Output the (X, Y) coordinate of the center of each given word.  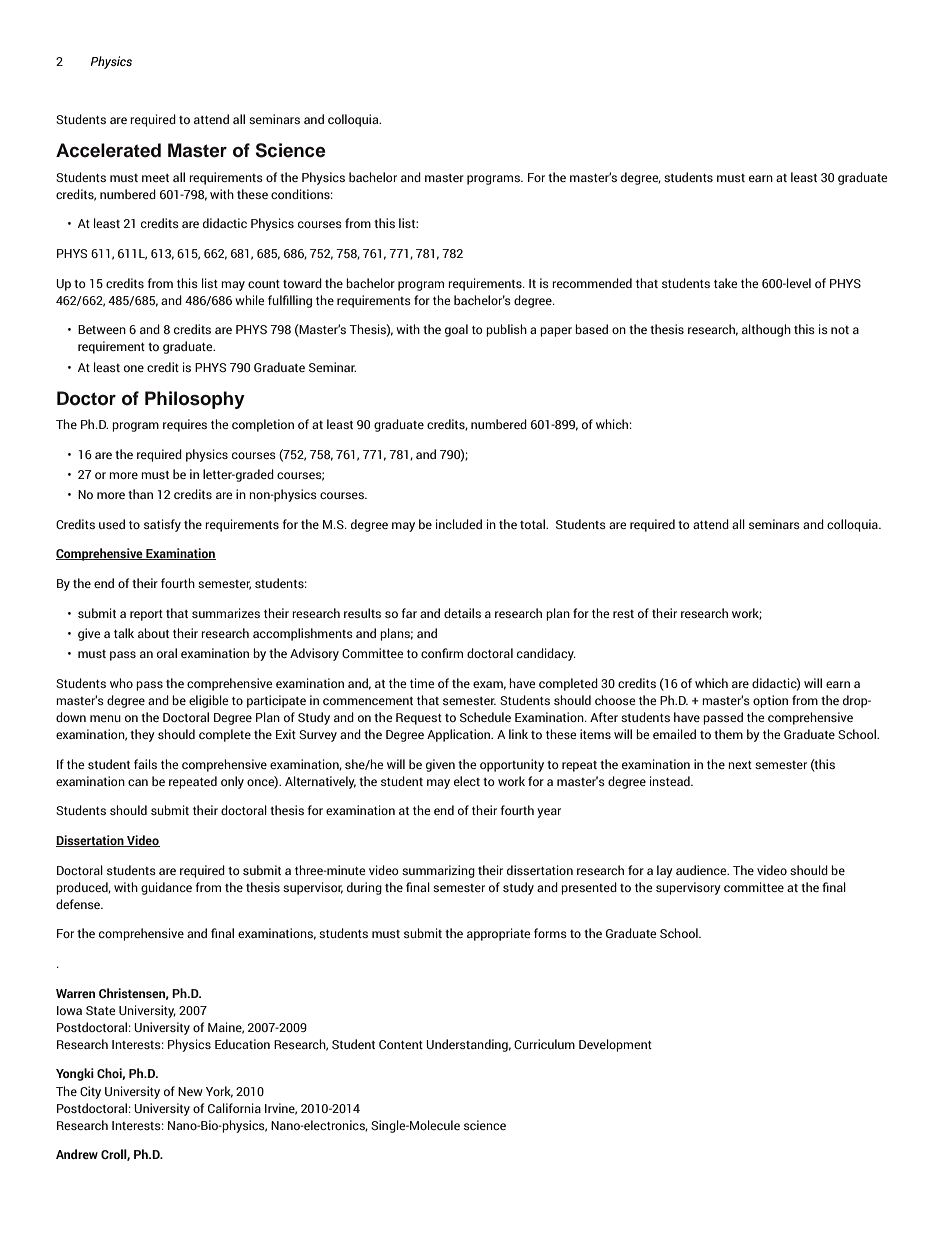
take (726, 283)
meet (155, 178)
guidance (166, 888)
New (190, 1091)
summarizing (438, 871)
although (766, 330)
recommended (592, 283)
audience (702, 870)
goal (456, 330)
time (422, 683)
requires (185, 425)
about (153, 633)
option (770, 701)
